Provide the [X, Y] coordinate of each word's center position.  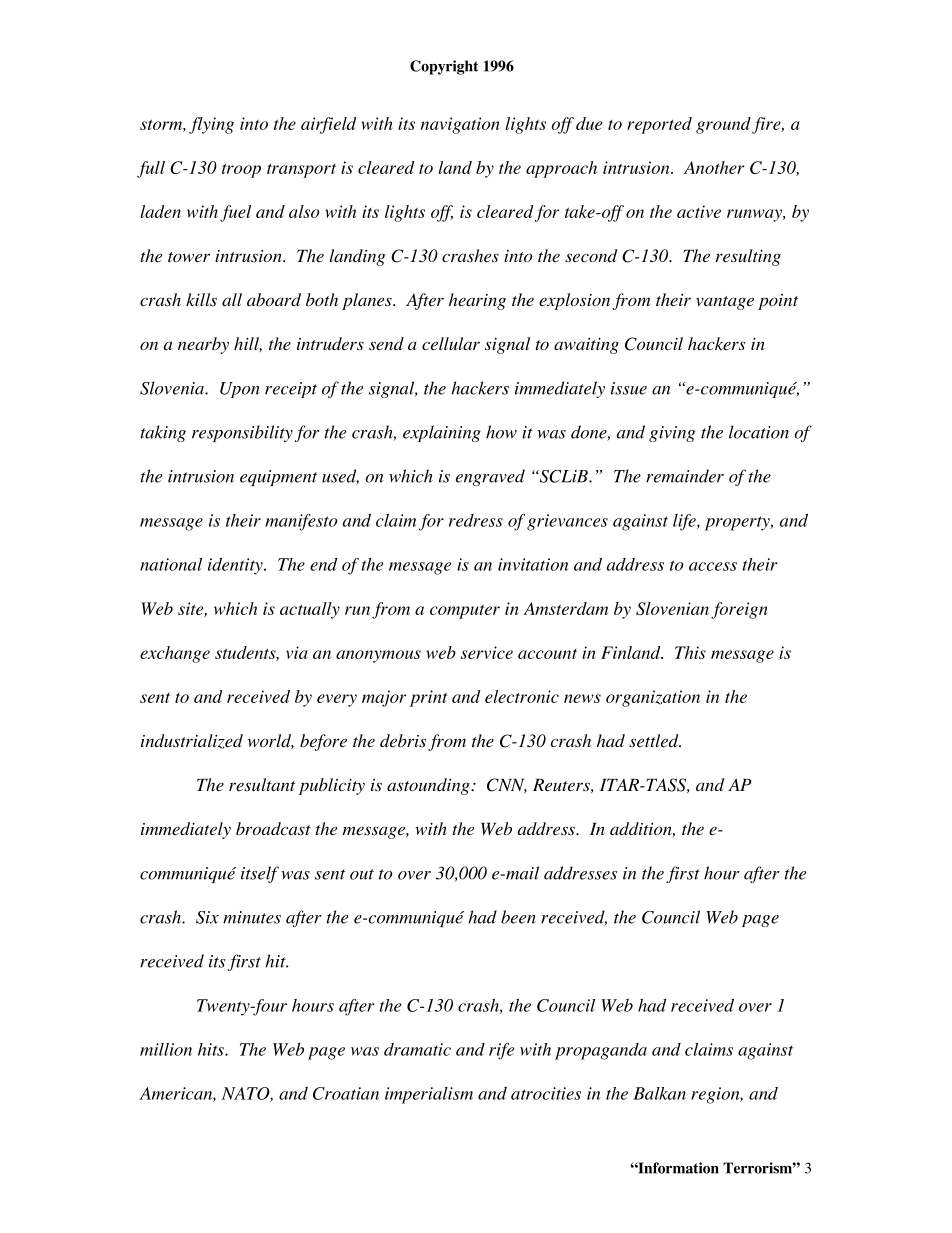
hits [212, 1049]
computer [465, 612]
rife [501, 1051]
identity [236, 566]
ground [724, 125]
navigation [459, 125]
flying [211, 125]
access [713, 566]
